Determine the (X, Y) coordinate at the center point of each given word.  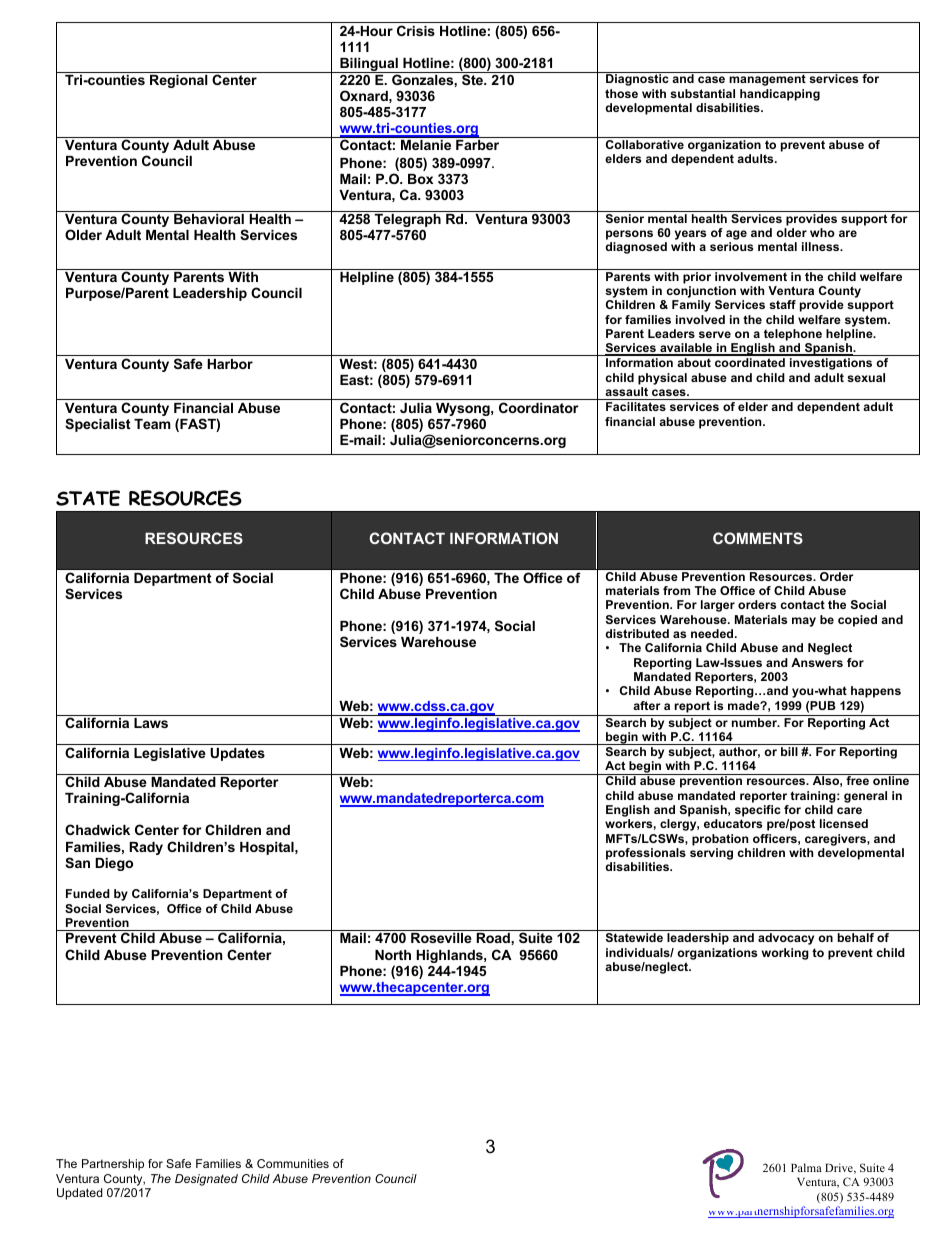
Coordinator (539, 407)
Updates (237, 754)
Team (152, 424)
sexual (866, 377)
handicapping (780, 95)
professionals (646, 855)
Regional (179, 81)
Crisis (416, 30)
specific (758, 812)
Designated (206, 1180)
